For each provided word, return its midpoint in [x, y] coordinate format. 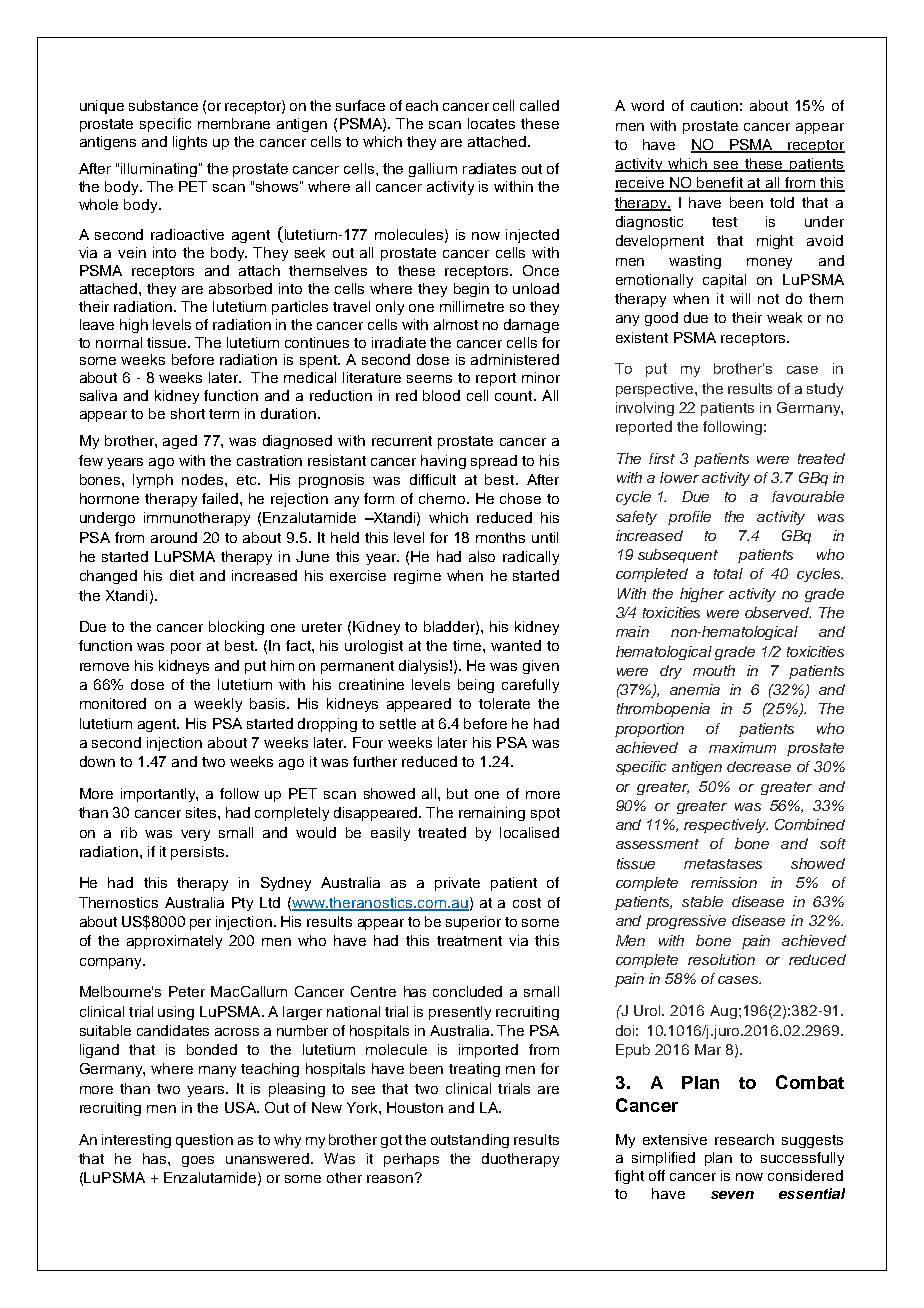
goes [198, 1161]
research [744, 1139]
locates [491, 123]
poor [186, 648]
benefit [720, 184]
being [476, 686]
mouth [714, 670]
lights [190, 143]
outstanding [470, 1141]
